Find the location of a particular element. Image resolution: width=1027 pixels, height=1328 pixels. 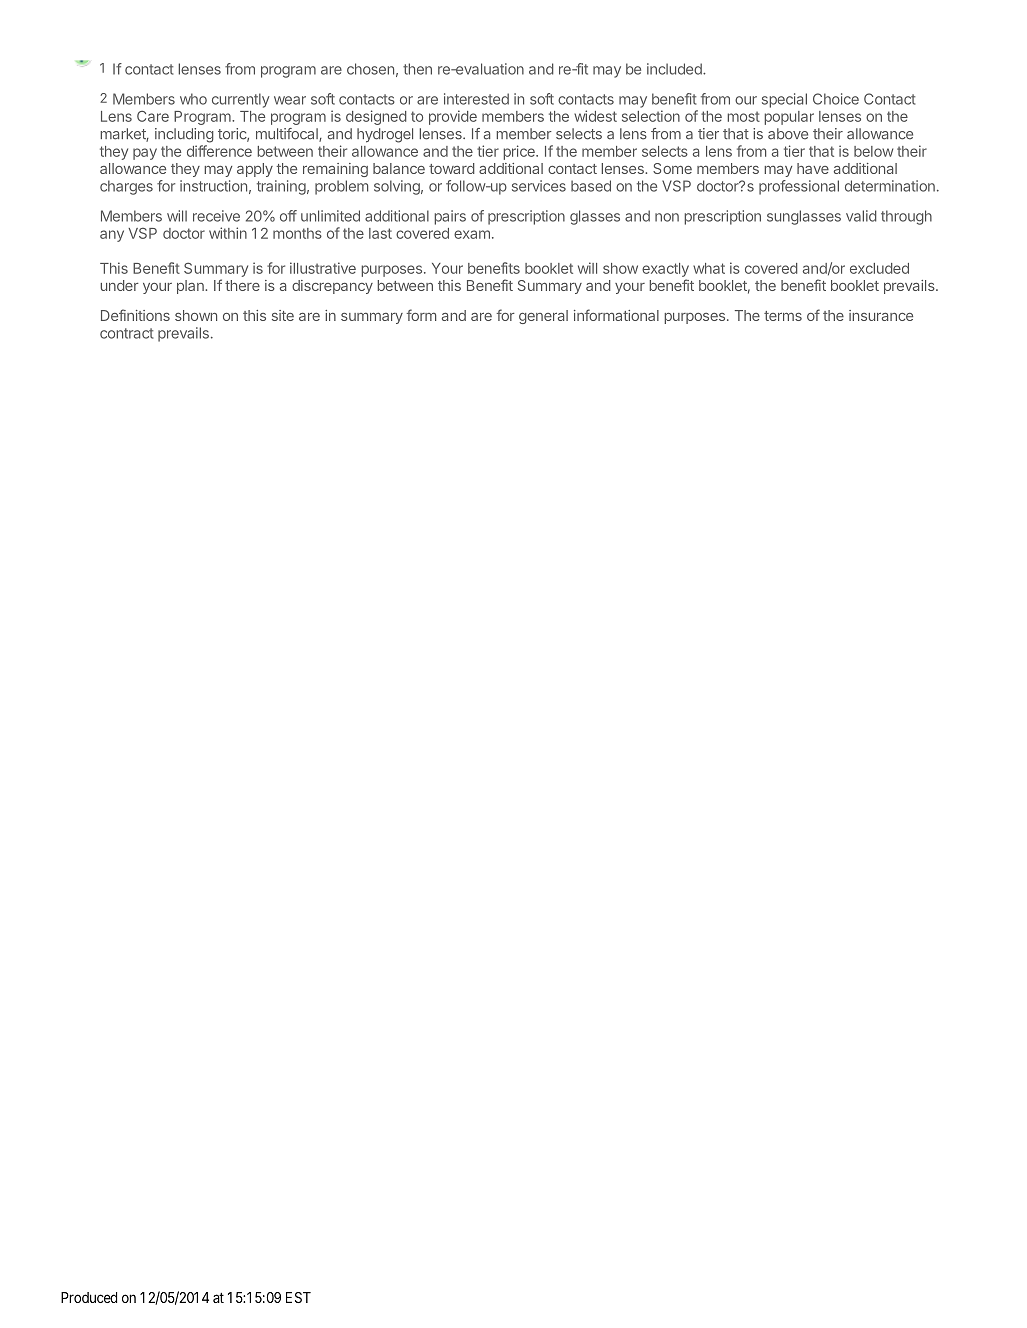

who is located at coordinates (193, 99).
